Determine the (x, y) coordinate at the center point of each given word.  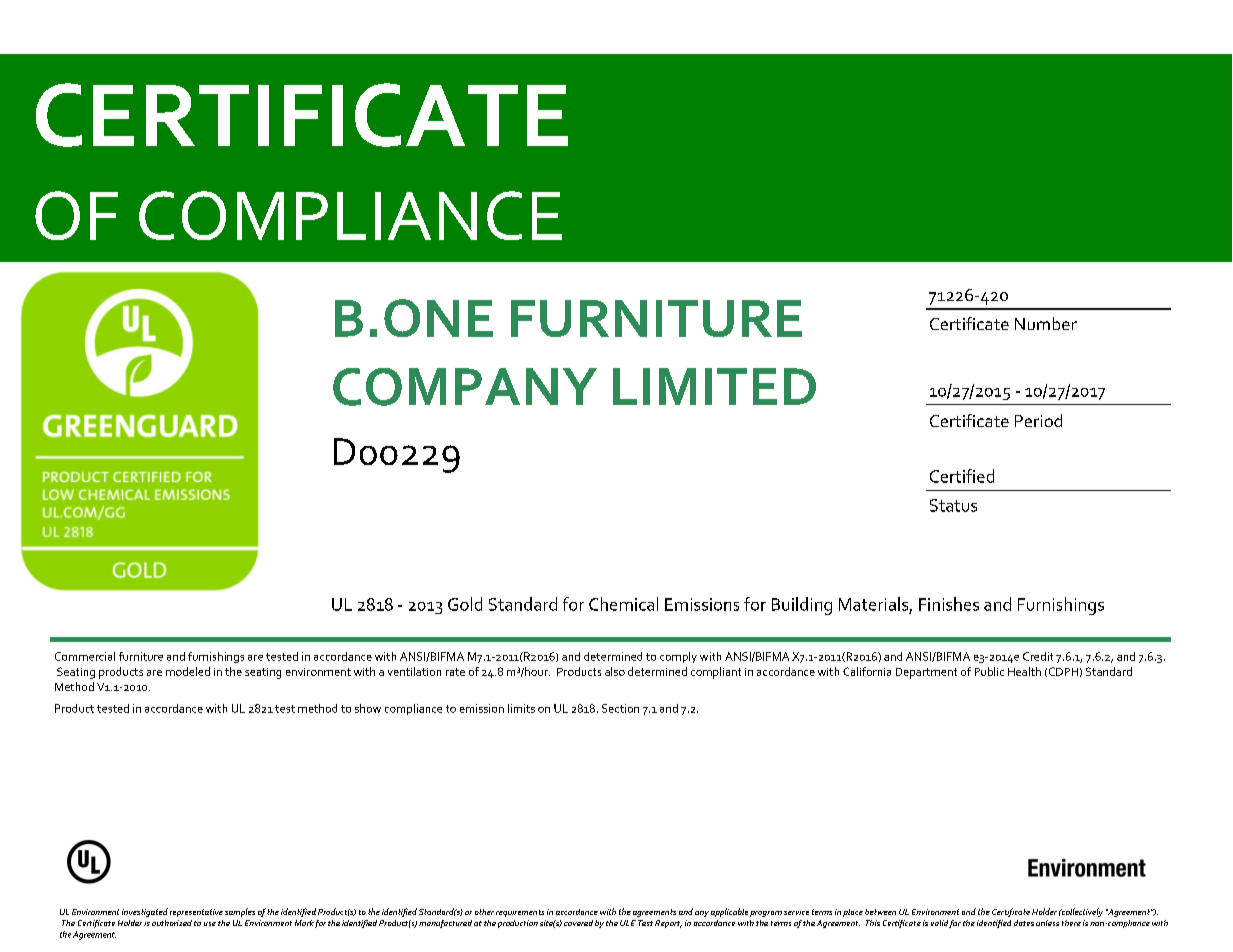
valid (939, 923)
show (368, 708)
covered (578, 923)
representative (196, 913)
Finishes (949, 604)
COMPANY (465, 387)
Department (926, 673)
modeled (188, 671)
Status (953, 505)
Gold (465, 604)
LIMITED (714, 386)
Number (1046, 323)
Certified (962, 476)
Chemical (623, 604)
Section (620, 708)
